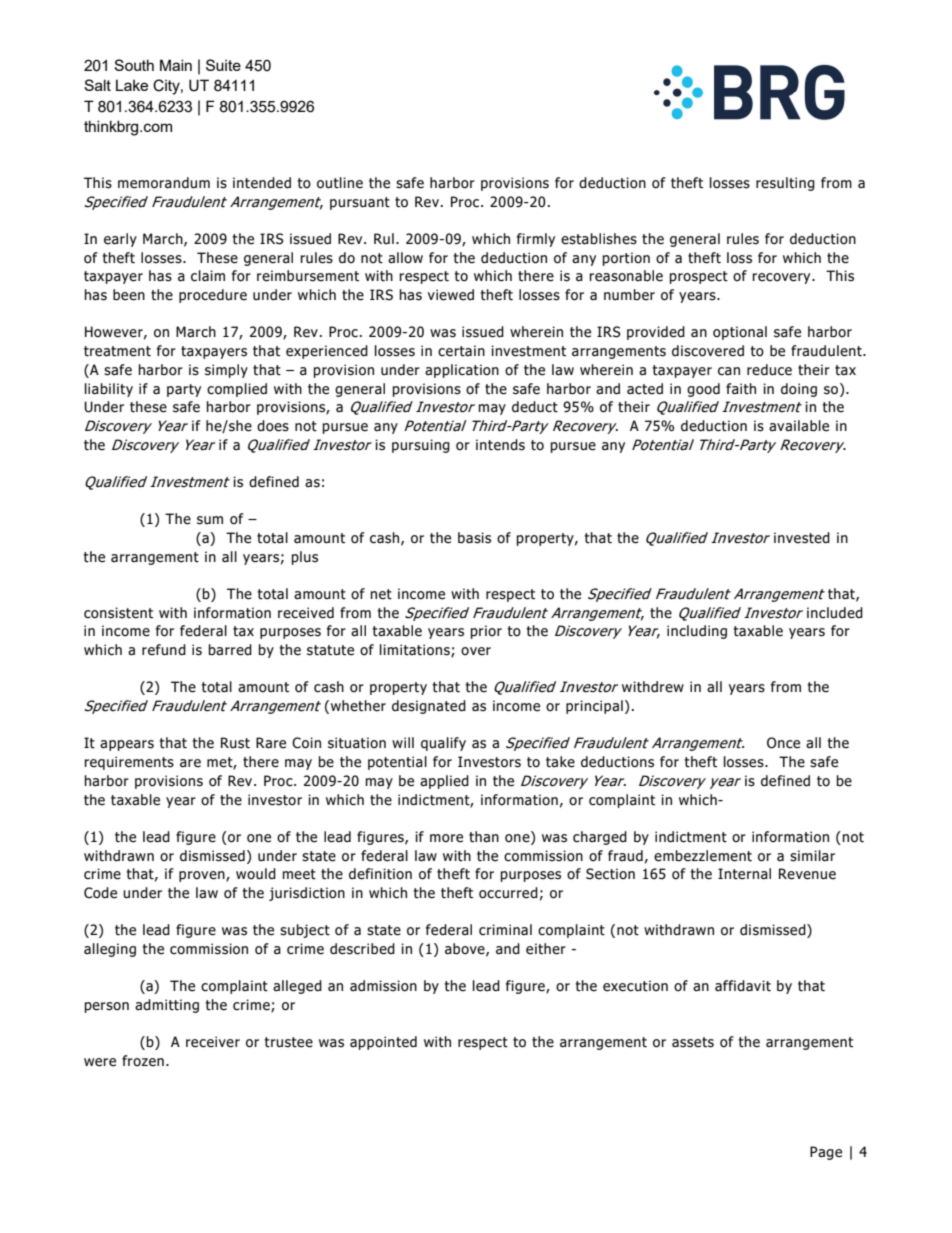 Image resolution: width=952 pixels, height=1233 pixels. What do you see at coordinates (783, 743) in the screenshot?
I see `Once` at bounding box center [783, 743].
